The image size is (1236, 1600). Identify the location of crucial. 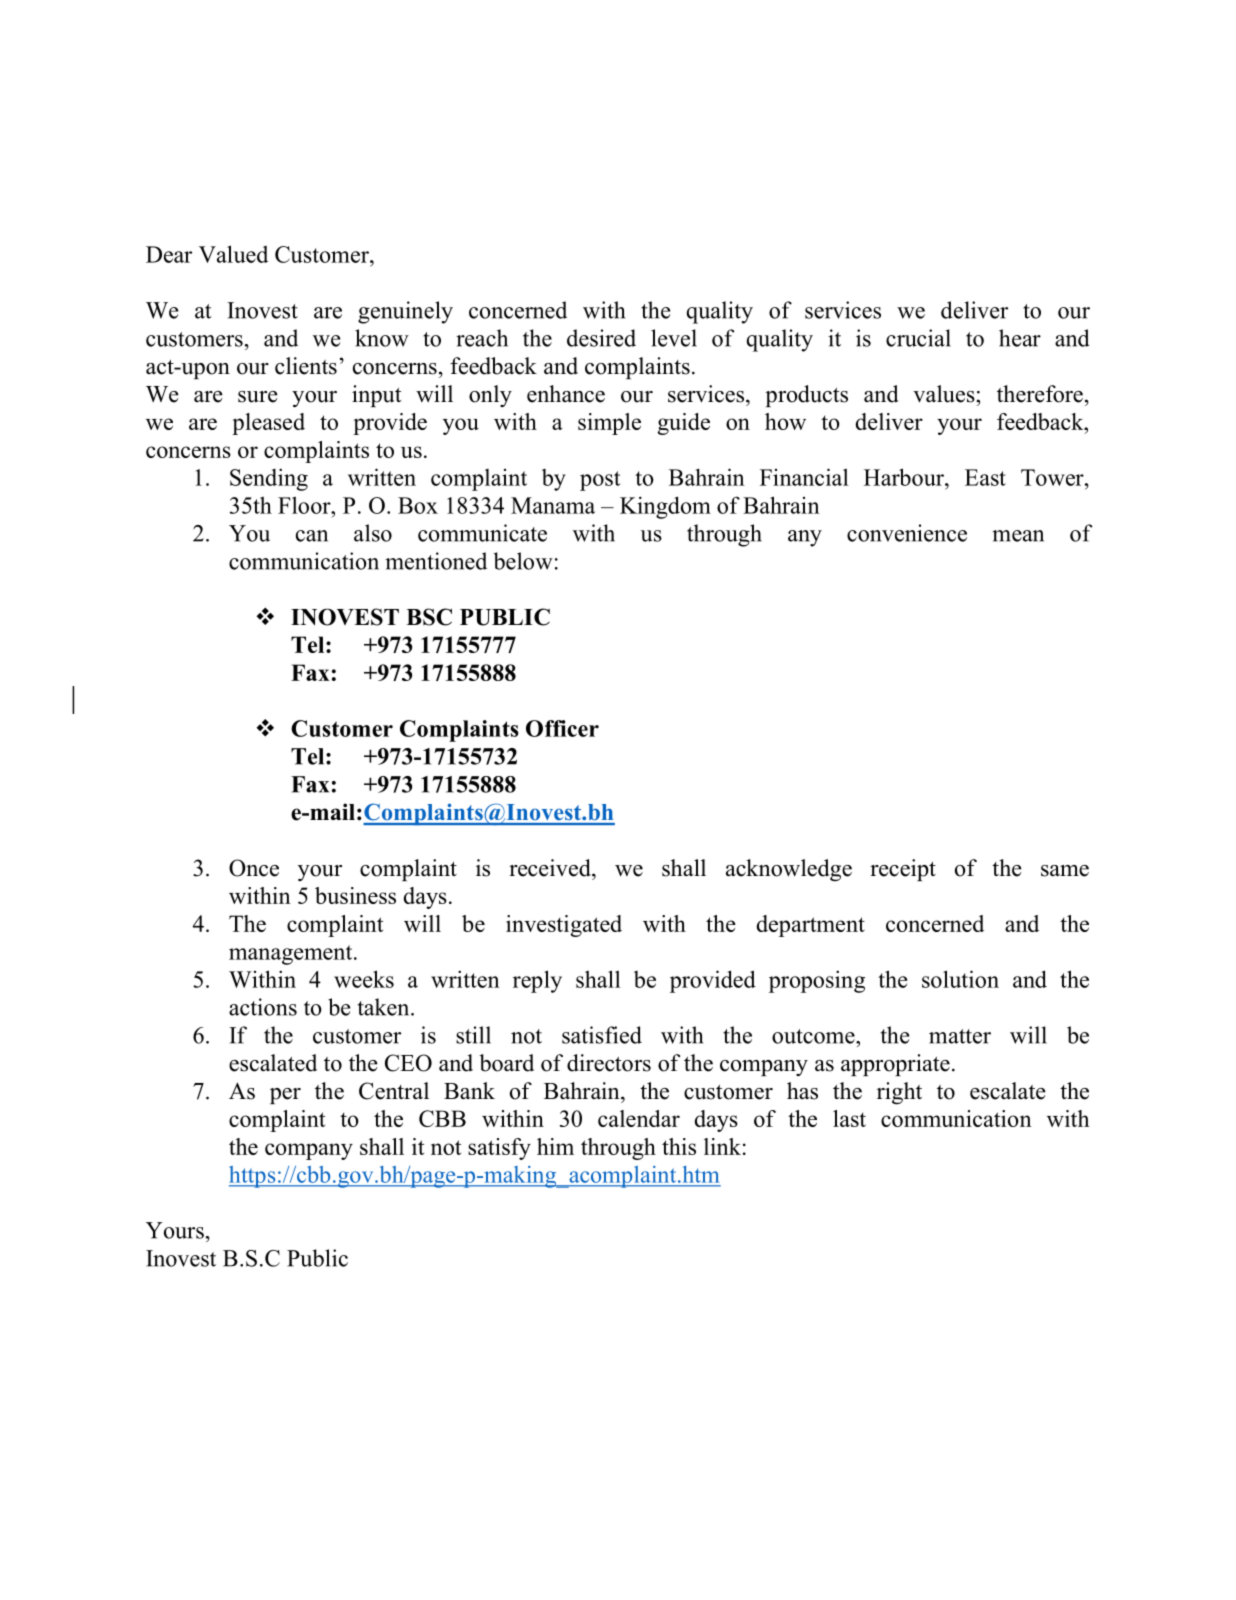
(918, 338).
